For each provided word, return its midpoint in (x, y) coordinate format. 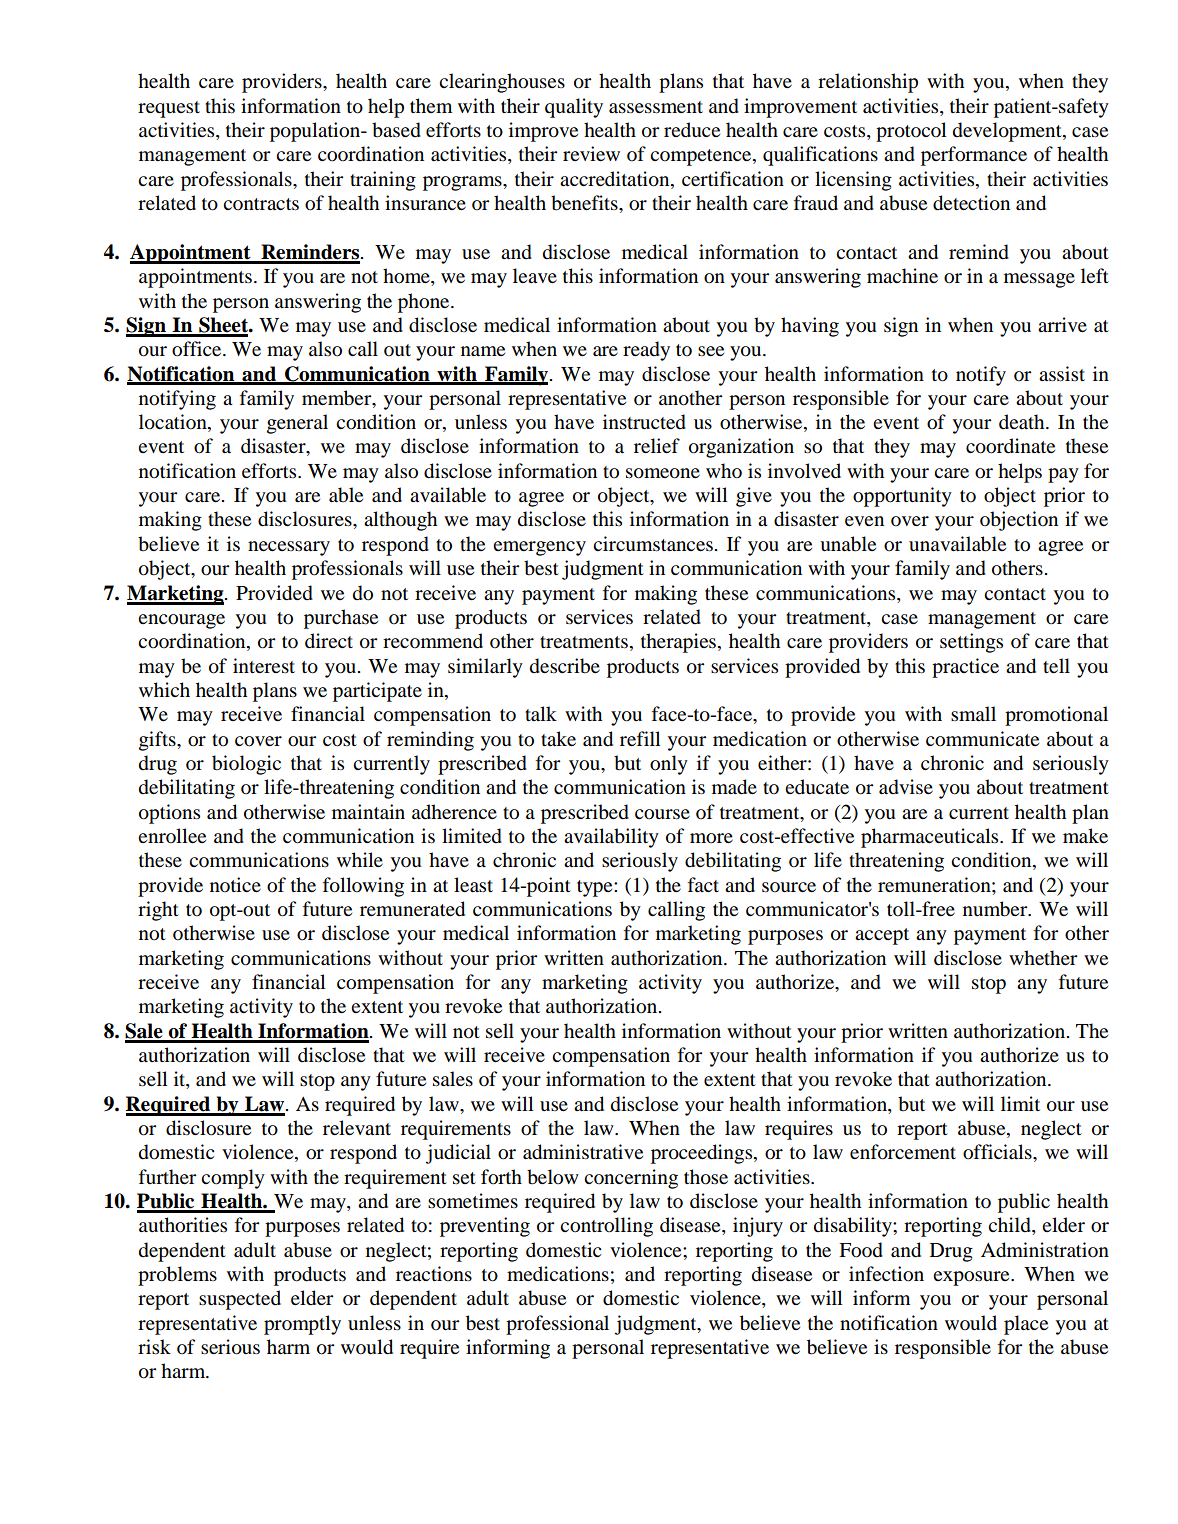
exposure (972, 1278)
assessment (656, 107)
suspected (240, 1300)
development (1008, 132)
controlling (606, 1227)
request (169, 109)
